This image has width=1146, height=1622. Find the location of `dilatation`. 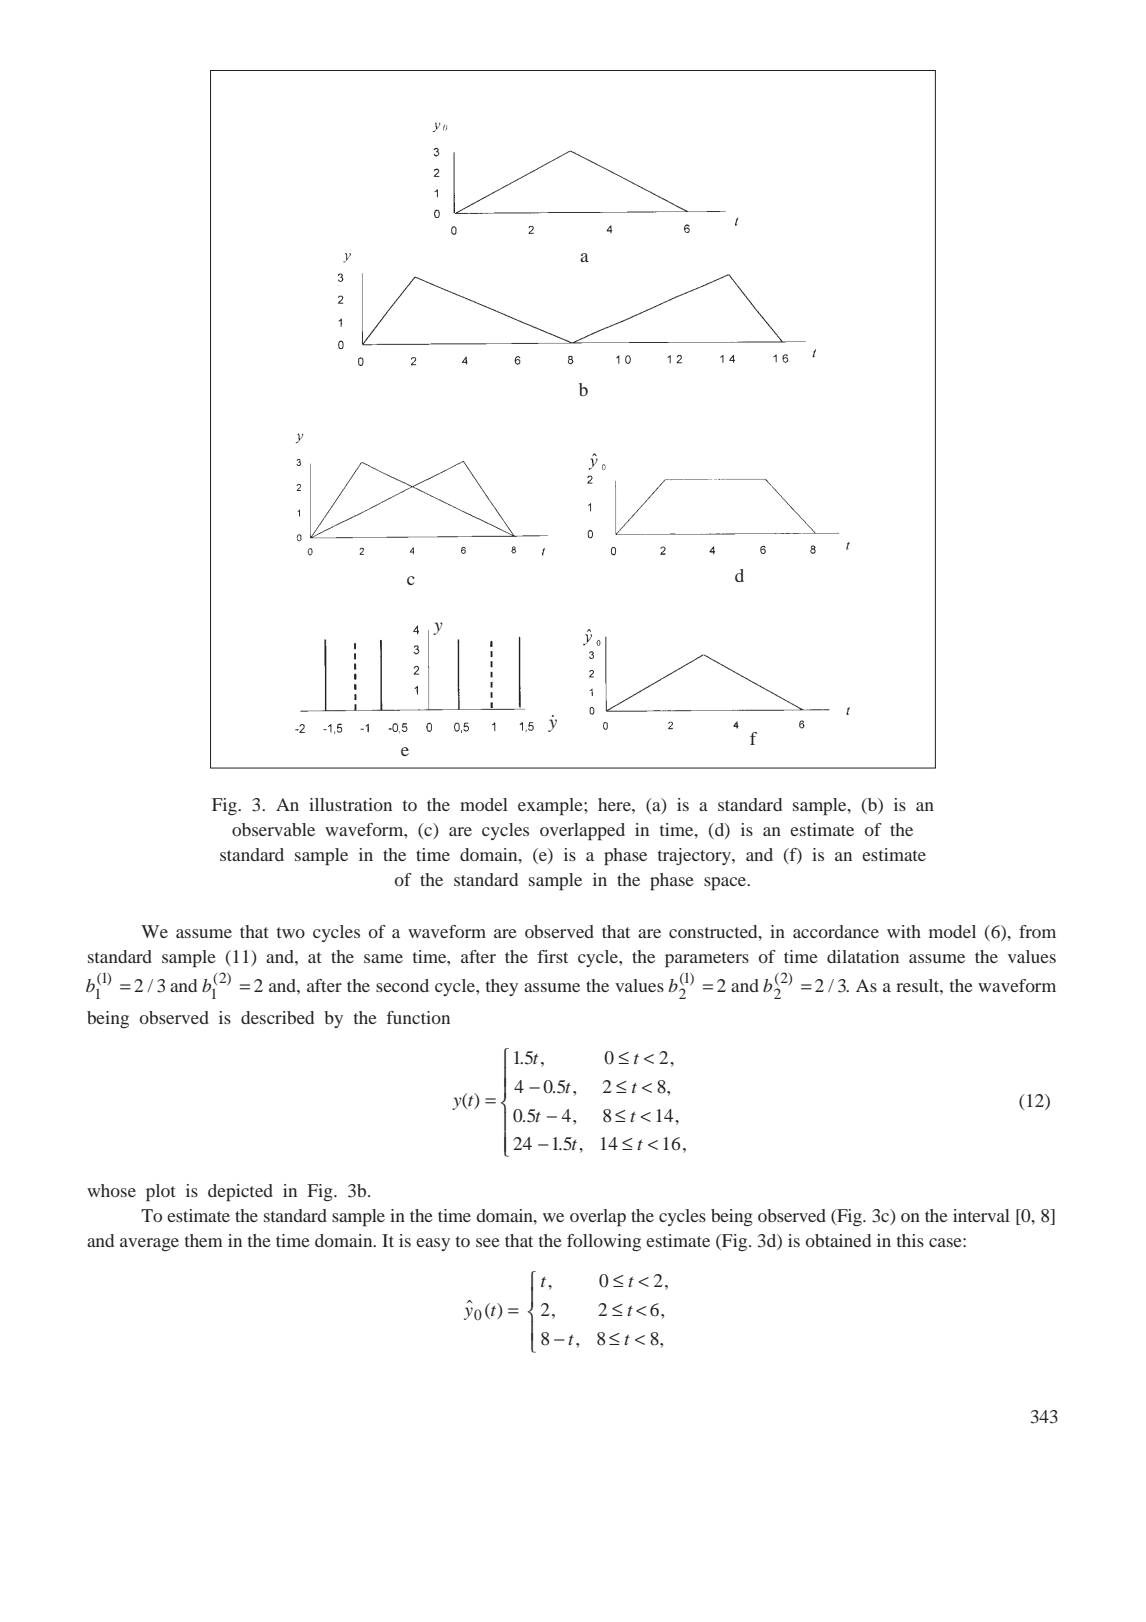

dilatation is located at coordinates (863, 956).
